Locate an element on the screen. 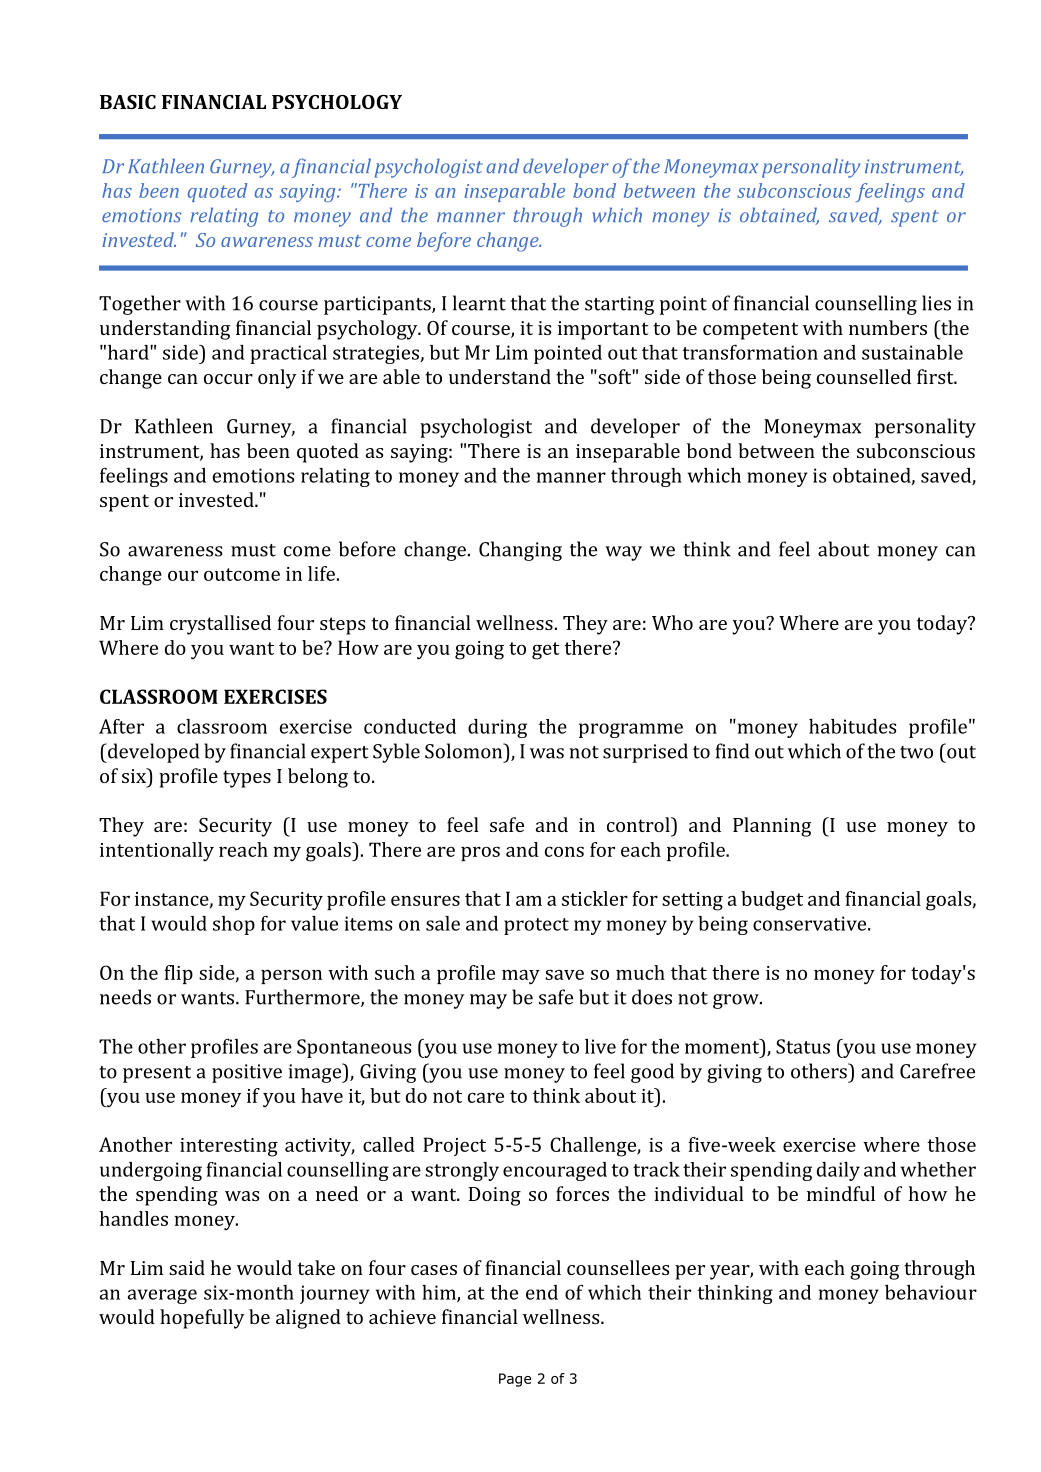  BASIC is located at coordinates (128, 102).
